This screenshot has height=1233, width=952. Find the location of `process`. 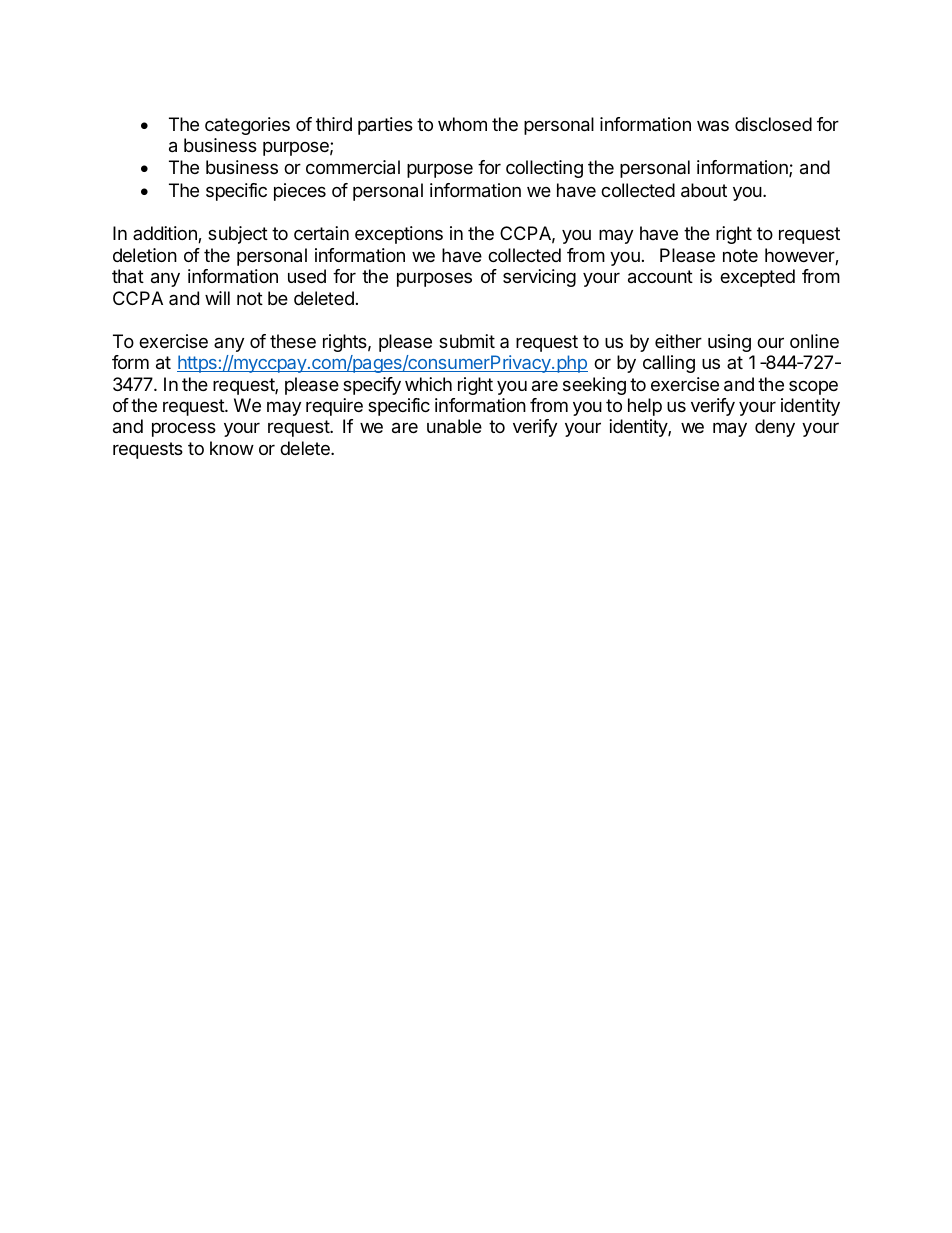

process is located at coordinates (184, 429).
